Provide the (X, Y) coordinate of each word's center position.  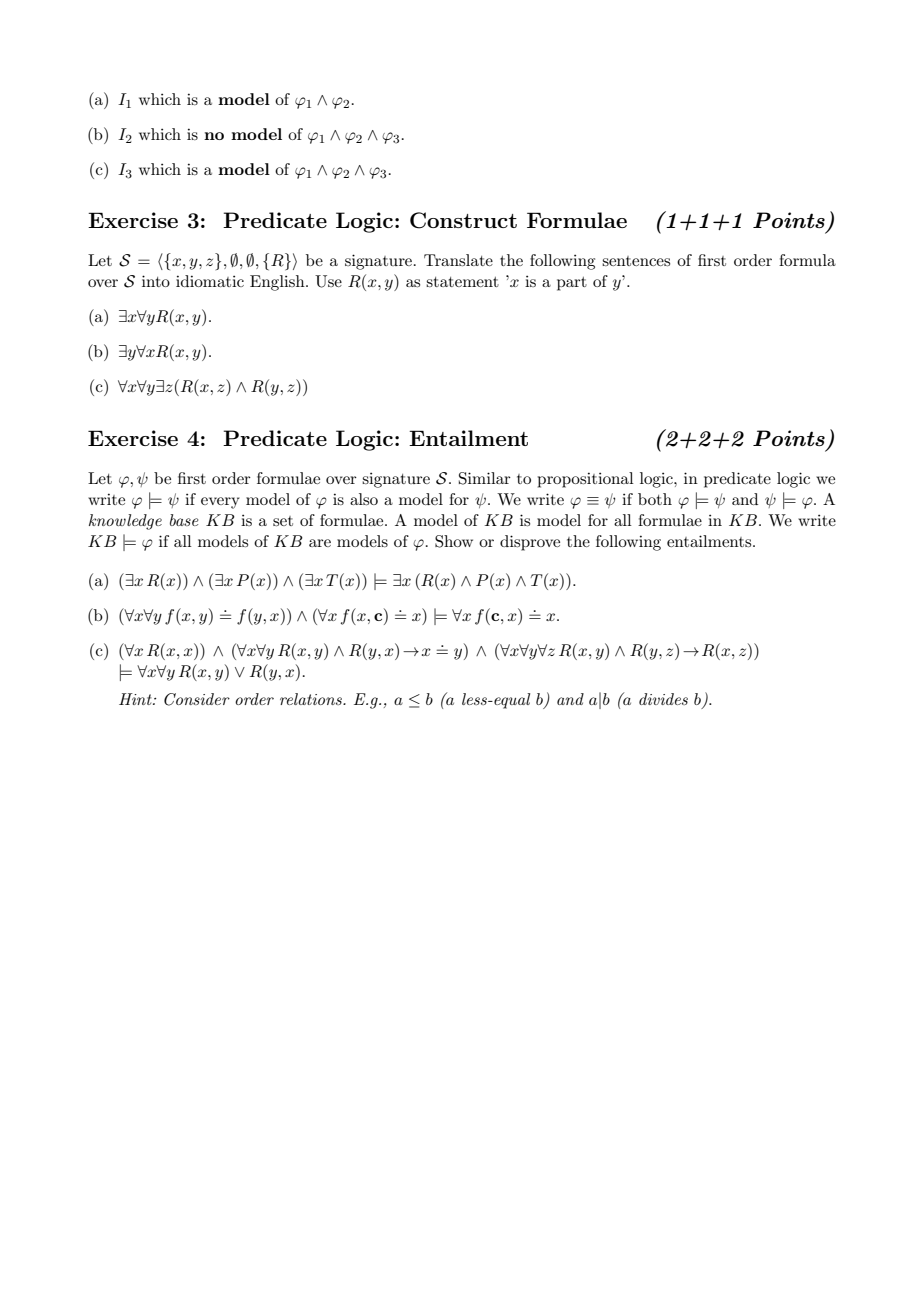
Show (454, 541)
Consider (197, 699)
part (572, 284)
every (220, 503)
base (184, 520)
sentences (636, 261)
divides (663, 699)
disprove (530, 543)
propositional (585, 480)
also (364, 499)
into (156, 281)
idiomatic (210, 281)
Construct (463, 220)
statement (462, 282)
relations (312, 699)
